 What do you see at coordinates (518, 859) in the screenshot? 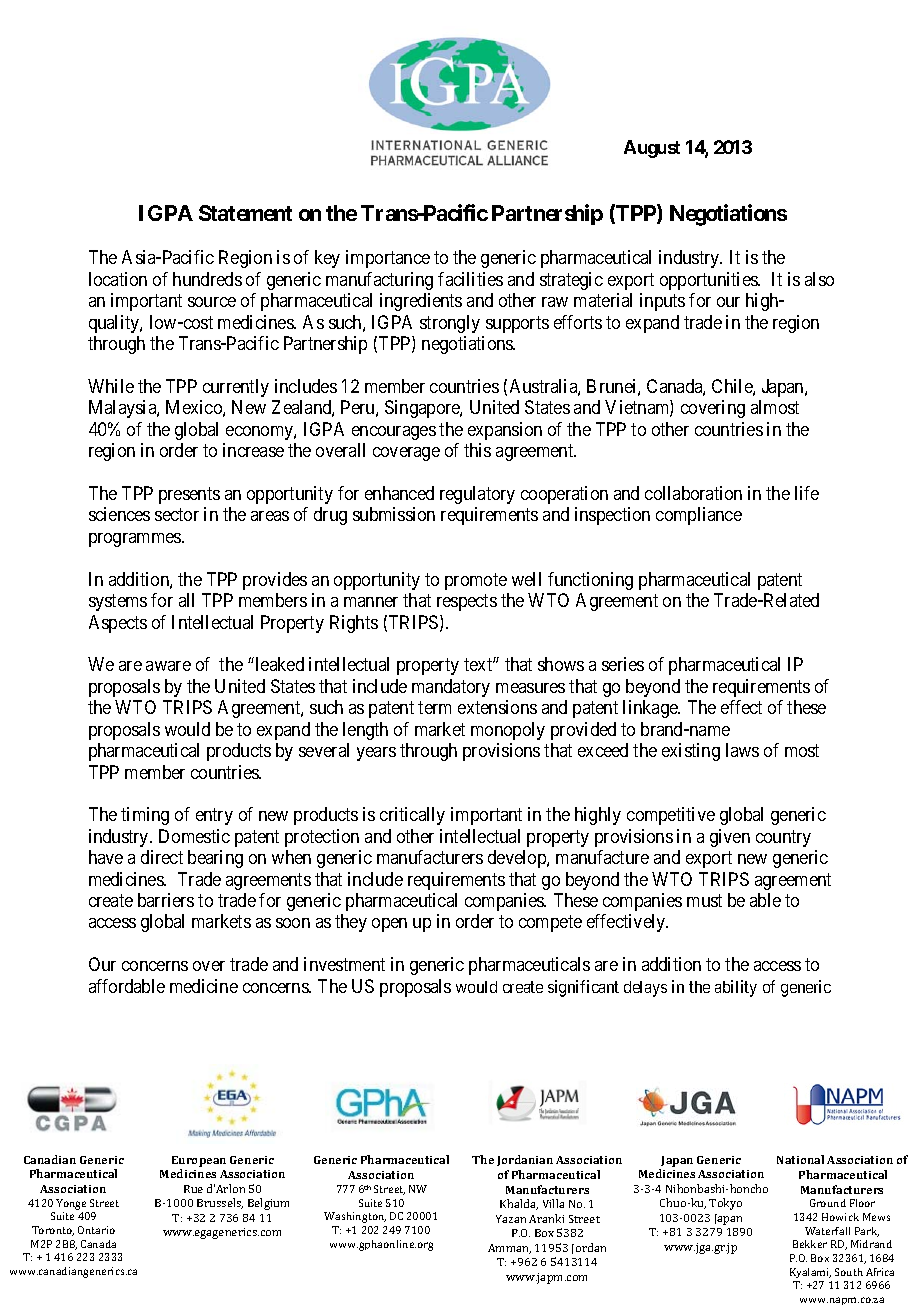
I see `develop` at bounding box center [518, 859].
